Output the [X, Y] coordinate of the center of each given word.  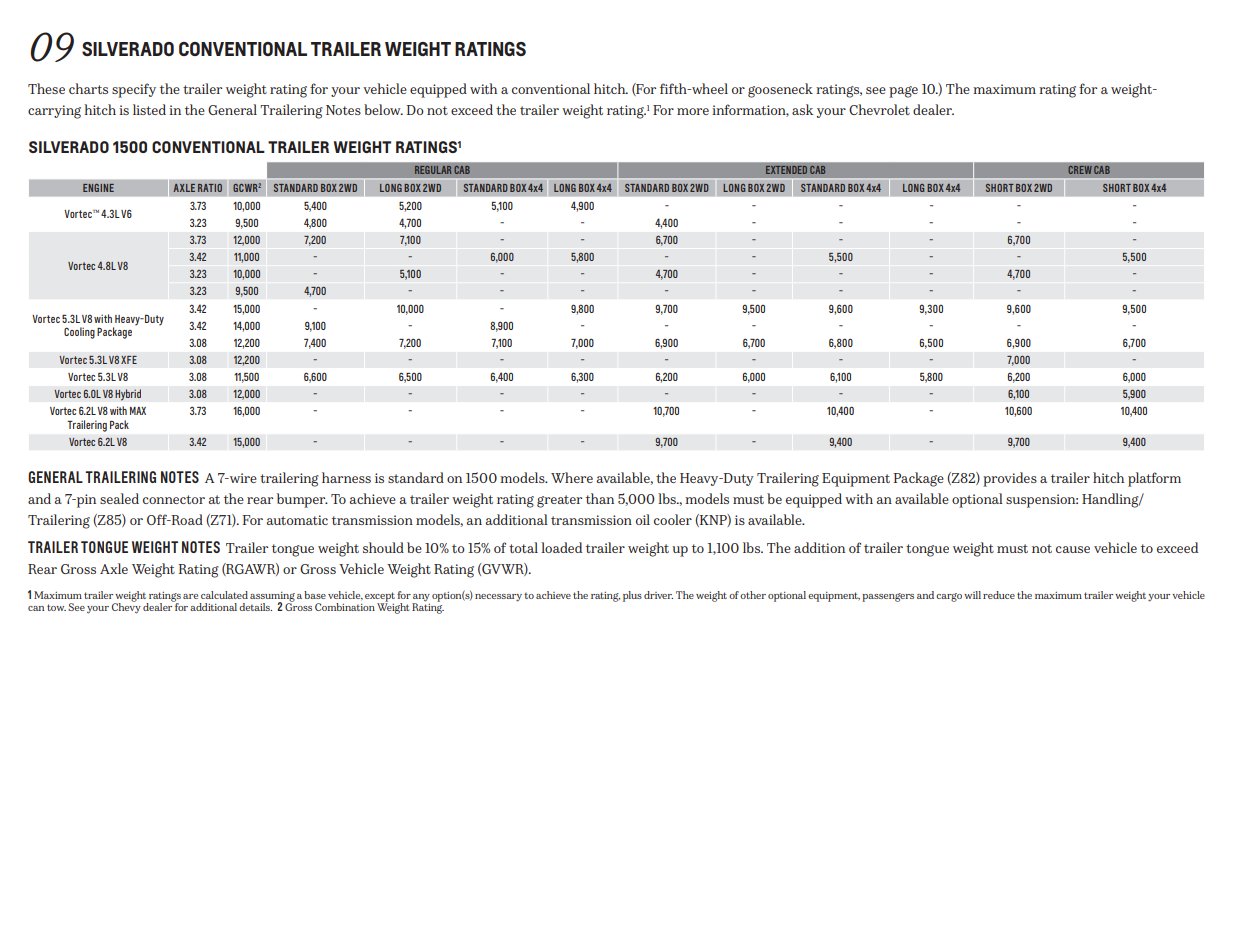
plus [632, 596]
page [903, 92]
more [693, 111]
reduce [999, 595]
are [190, 596]
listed [149, 109]
